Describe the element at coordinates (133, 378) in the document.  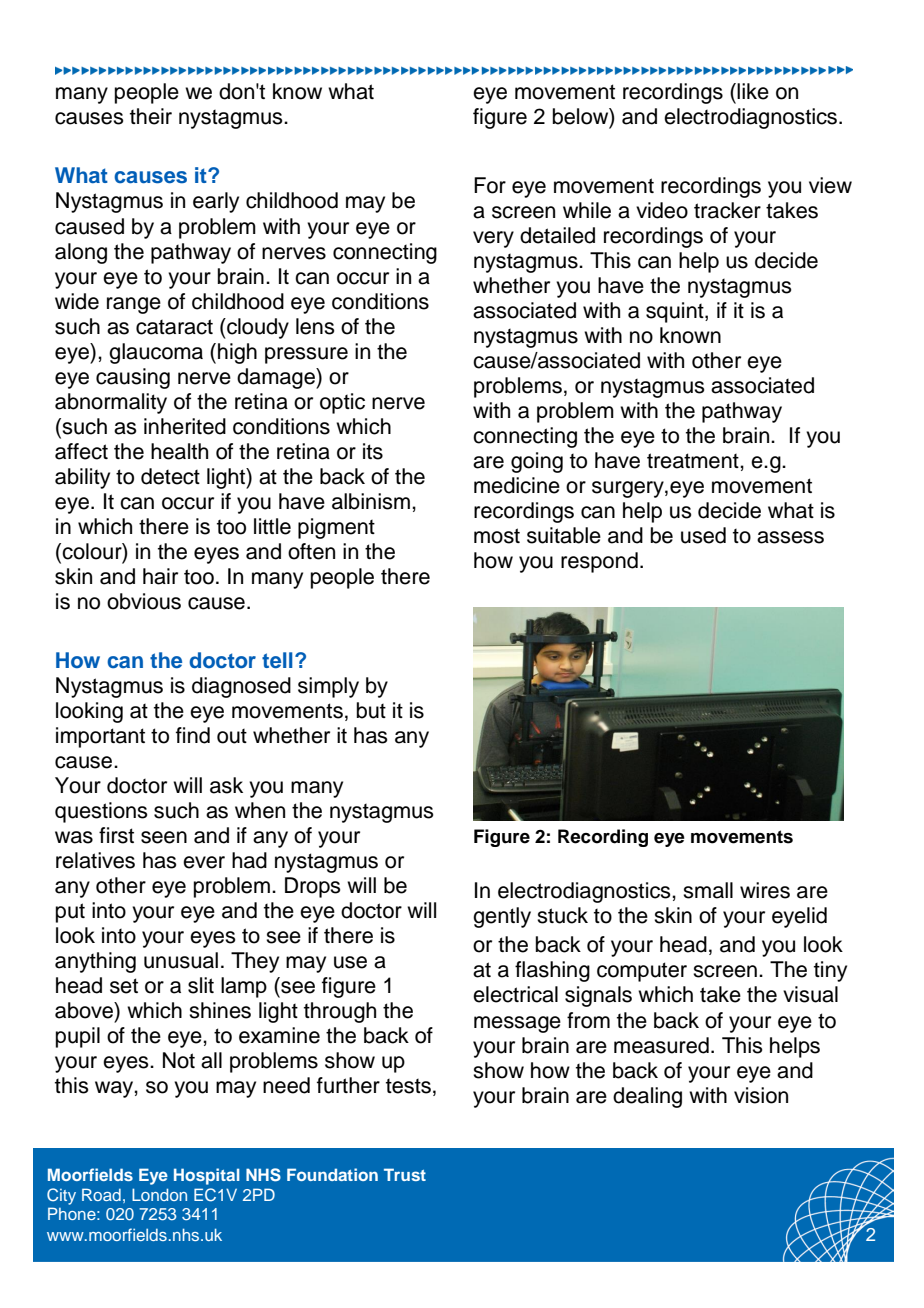
I see `causing` at that location.
